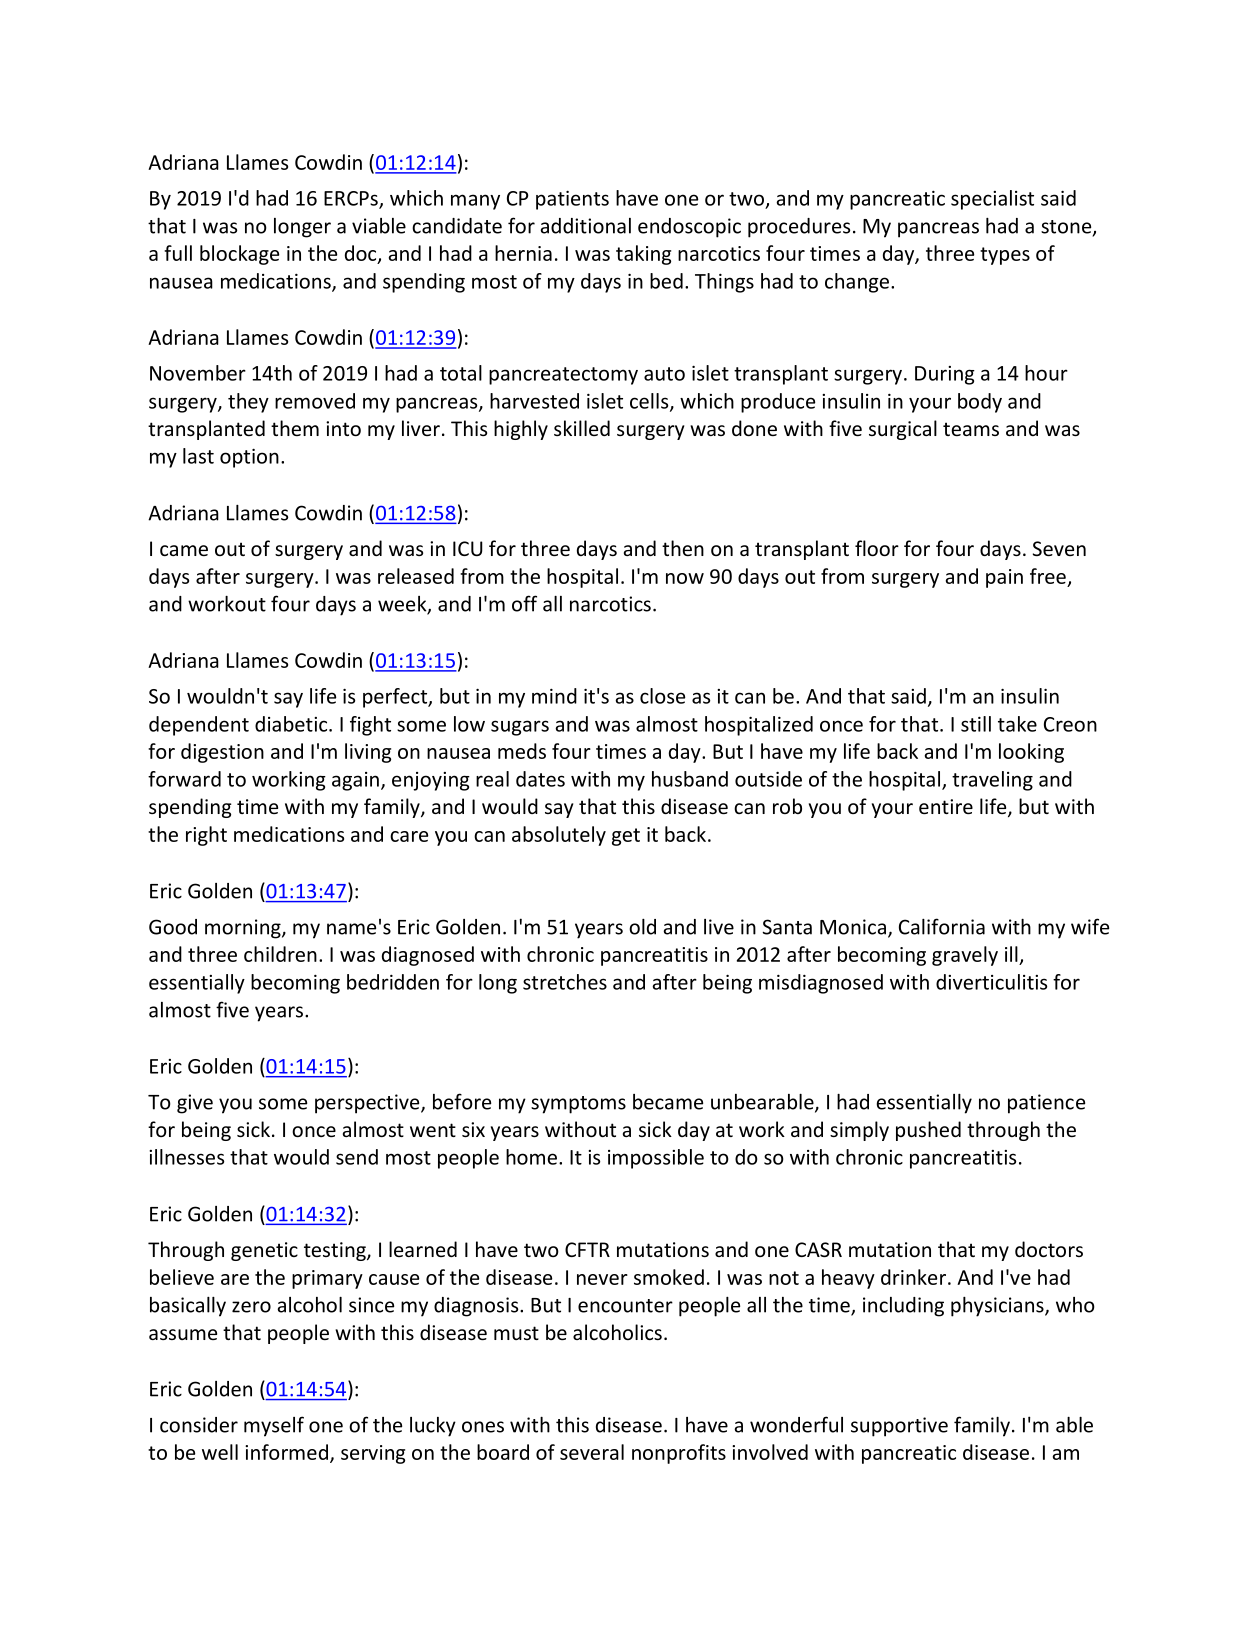 The width and height of the image is (1260, 1630). I want to click on send, so click(357, 1157).
